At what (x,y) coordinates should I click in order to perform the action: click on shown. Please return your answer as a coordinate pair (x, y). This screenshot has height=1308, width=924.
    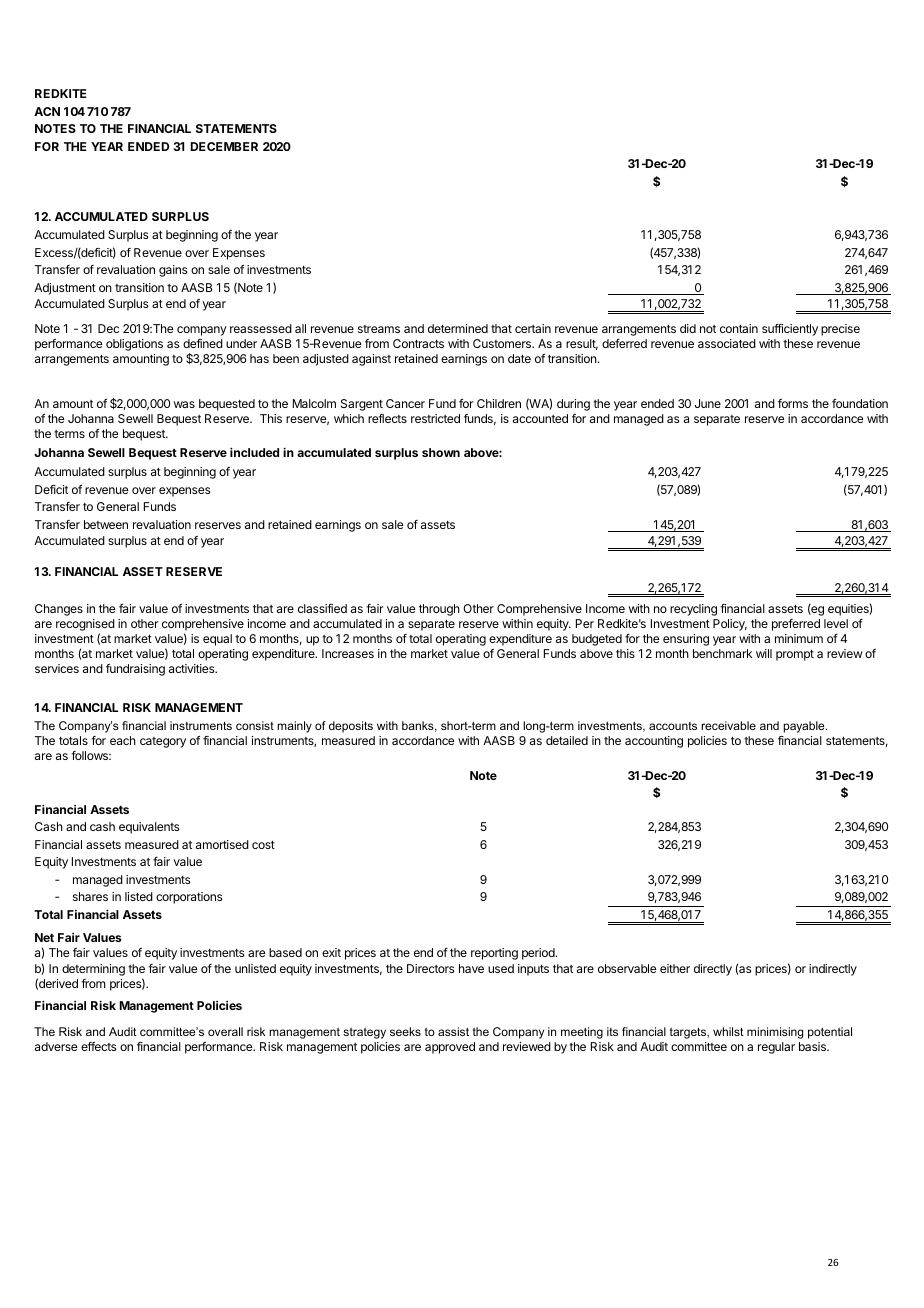
    Looking at the image, I should click on (441, 452).
